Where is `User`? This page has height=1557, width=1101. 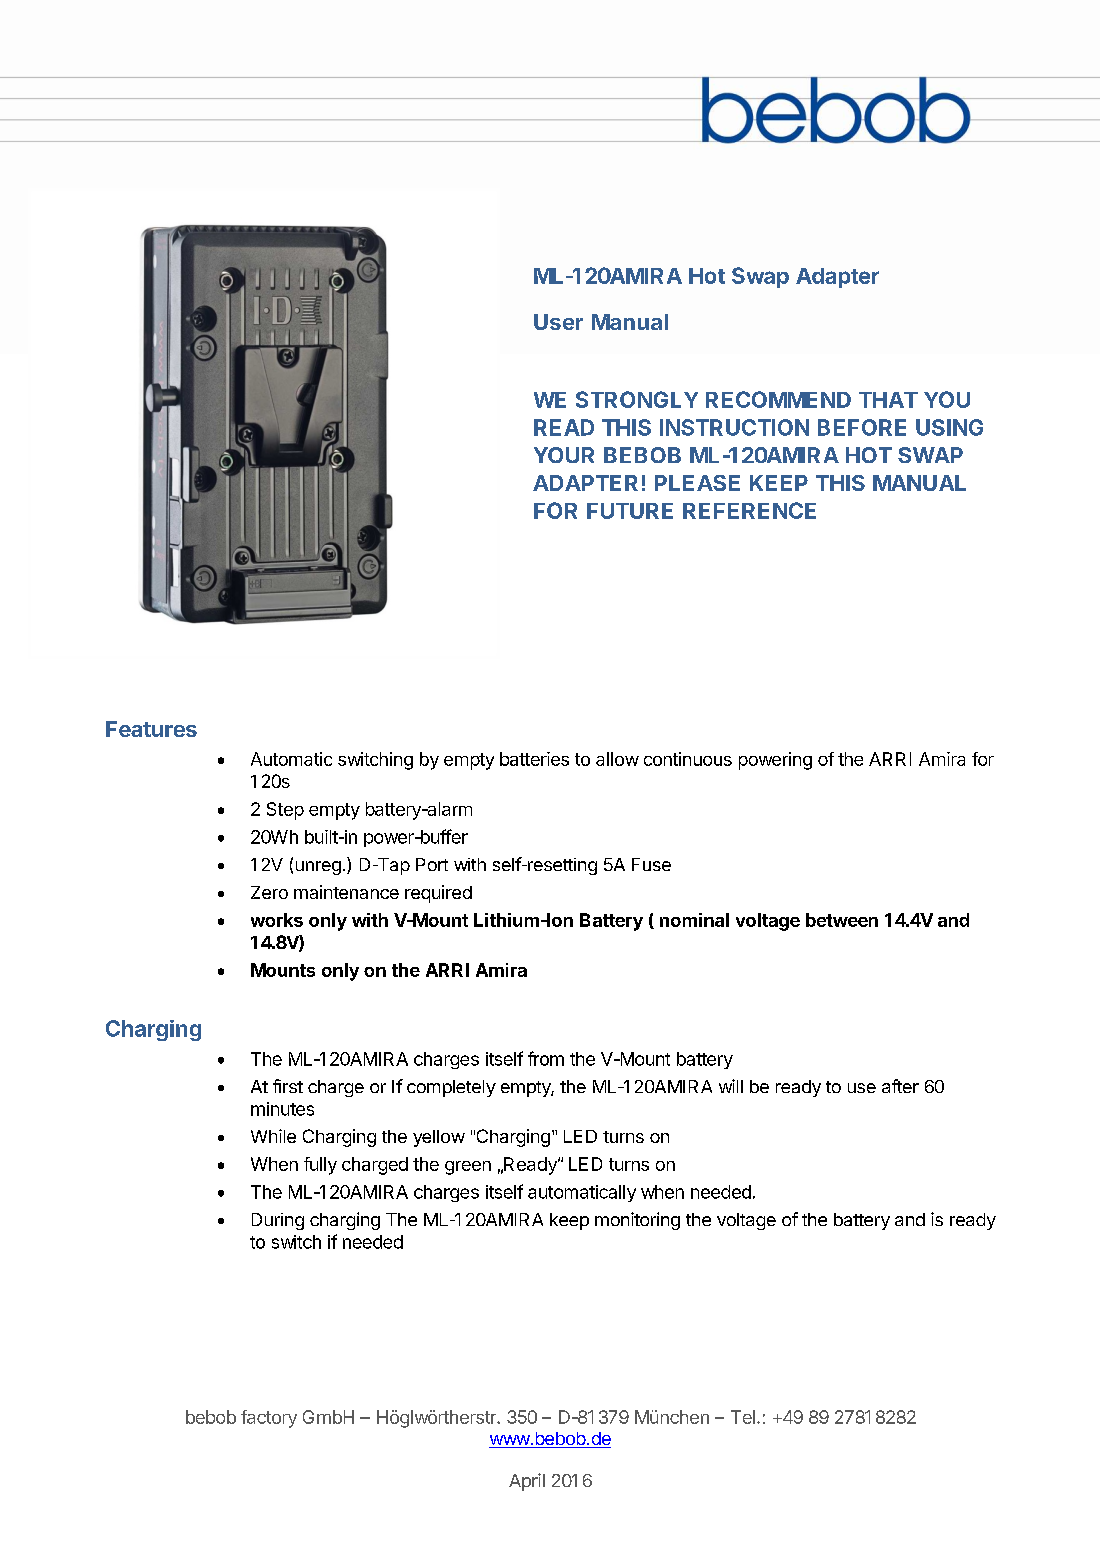
User is located at coordinates (558, 322).
